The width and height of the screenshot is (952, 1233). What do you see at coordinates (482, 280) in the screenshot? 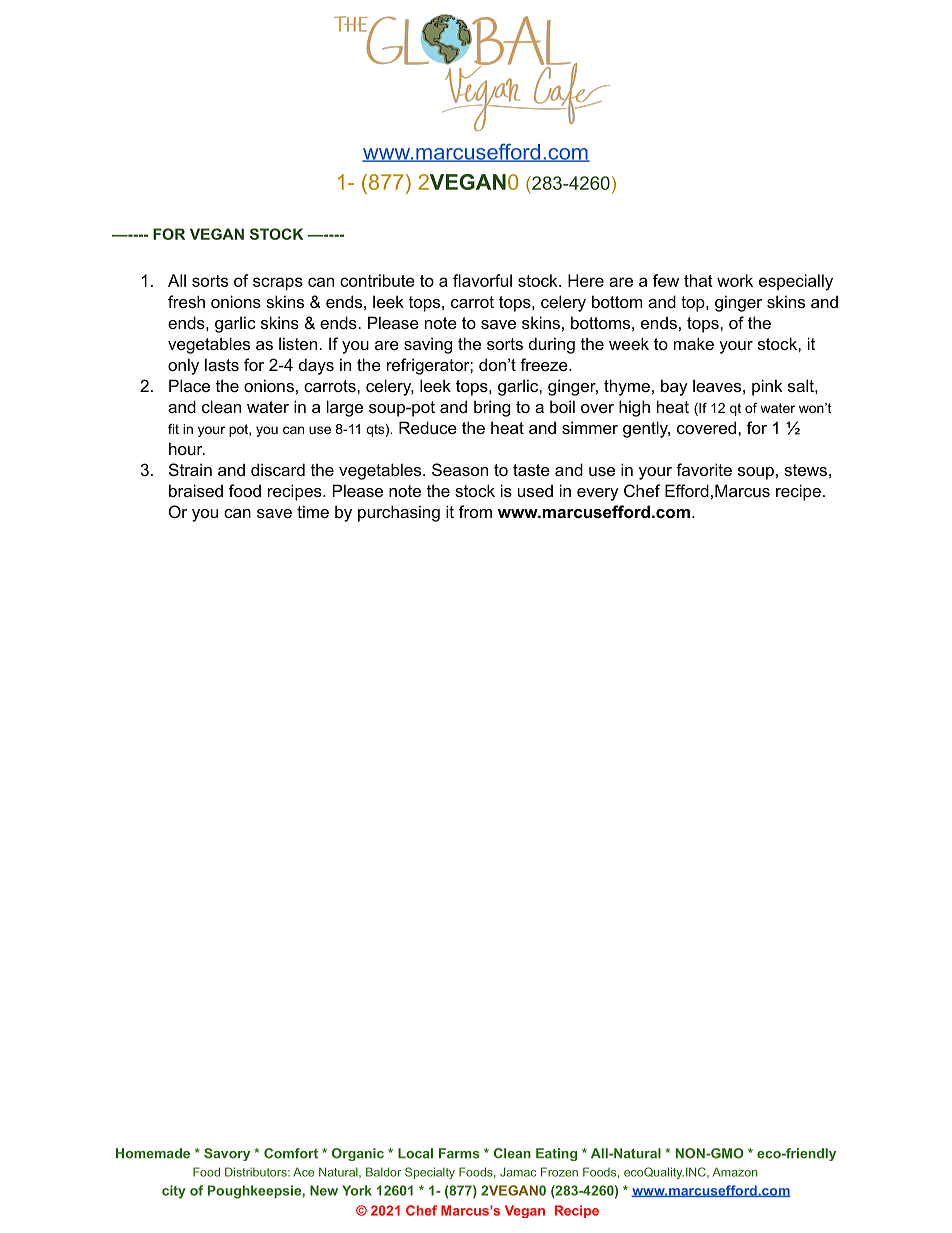
I see `flavorful` at bounding box center [482, 280].
